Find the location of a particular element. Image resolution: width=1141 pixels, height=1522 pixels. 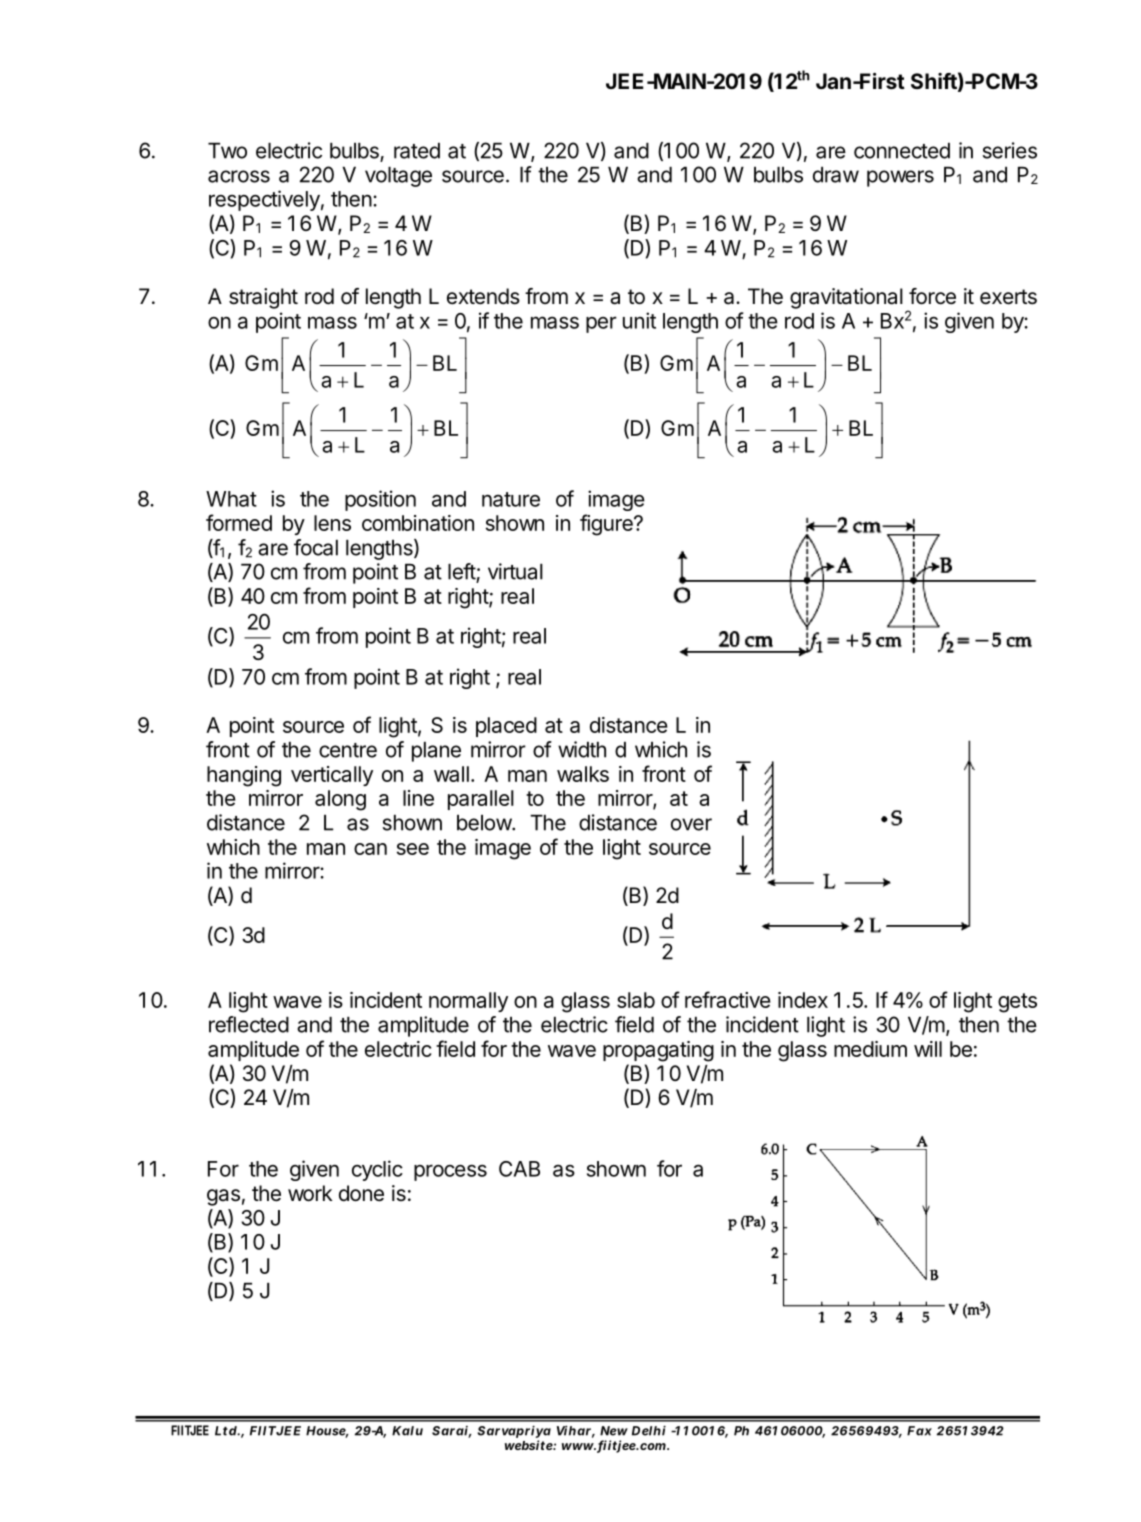

voltage is located at coordinates (398, 177).
